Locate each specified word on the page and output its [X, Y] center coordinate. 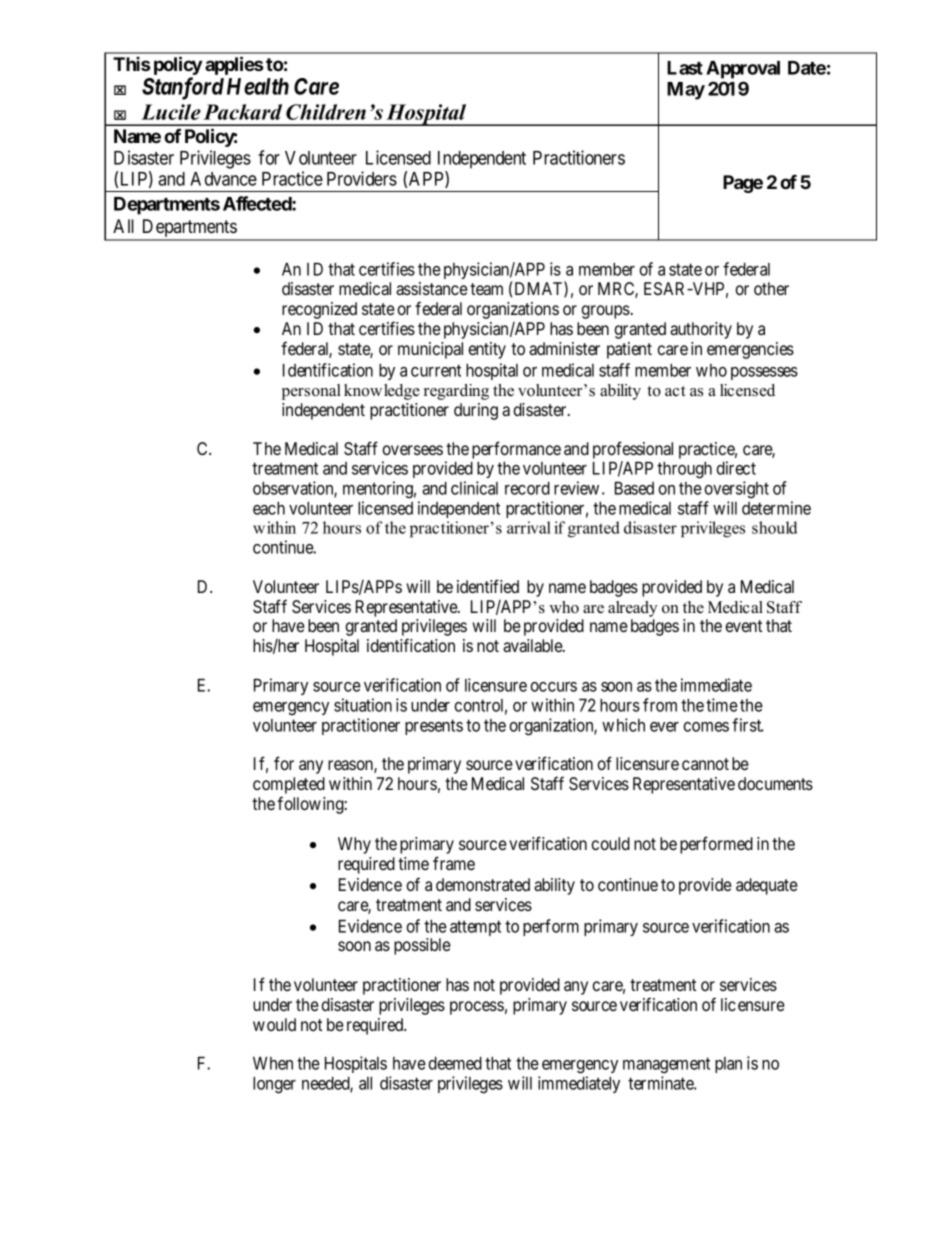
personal [311, 392]
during [476, 411]
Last [685, 68]
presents [434, 727]
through [684, 470]
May [686, 91]
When [273, 1063]
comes [706, 727]
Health [258, 86]
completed [289, 787]
